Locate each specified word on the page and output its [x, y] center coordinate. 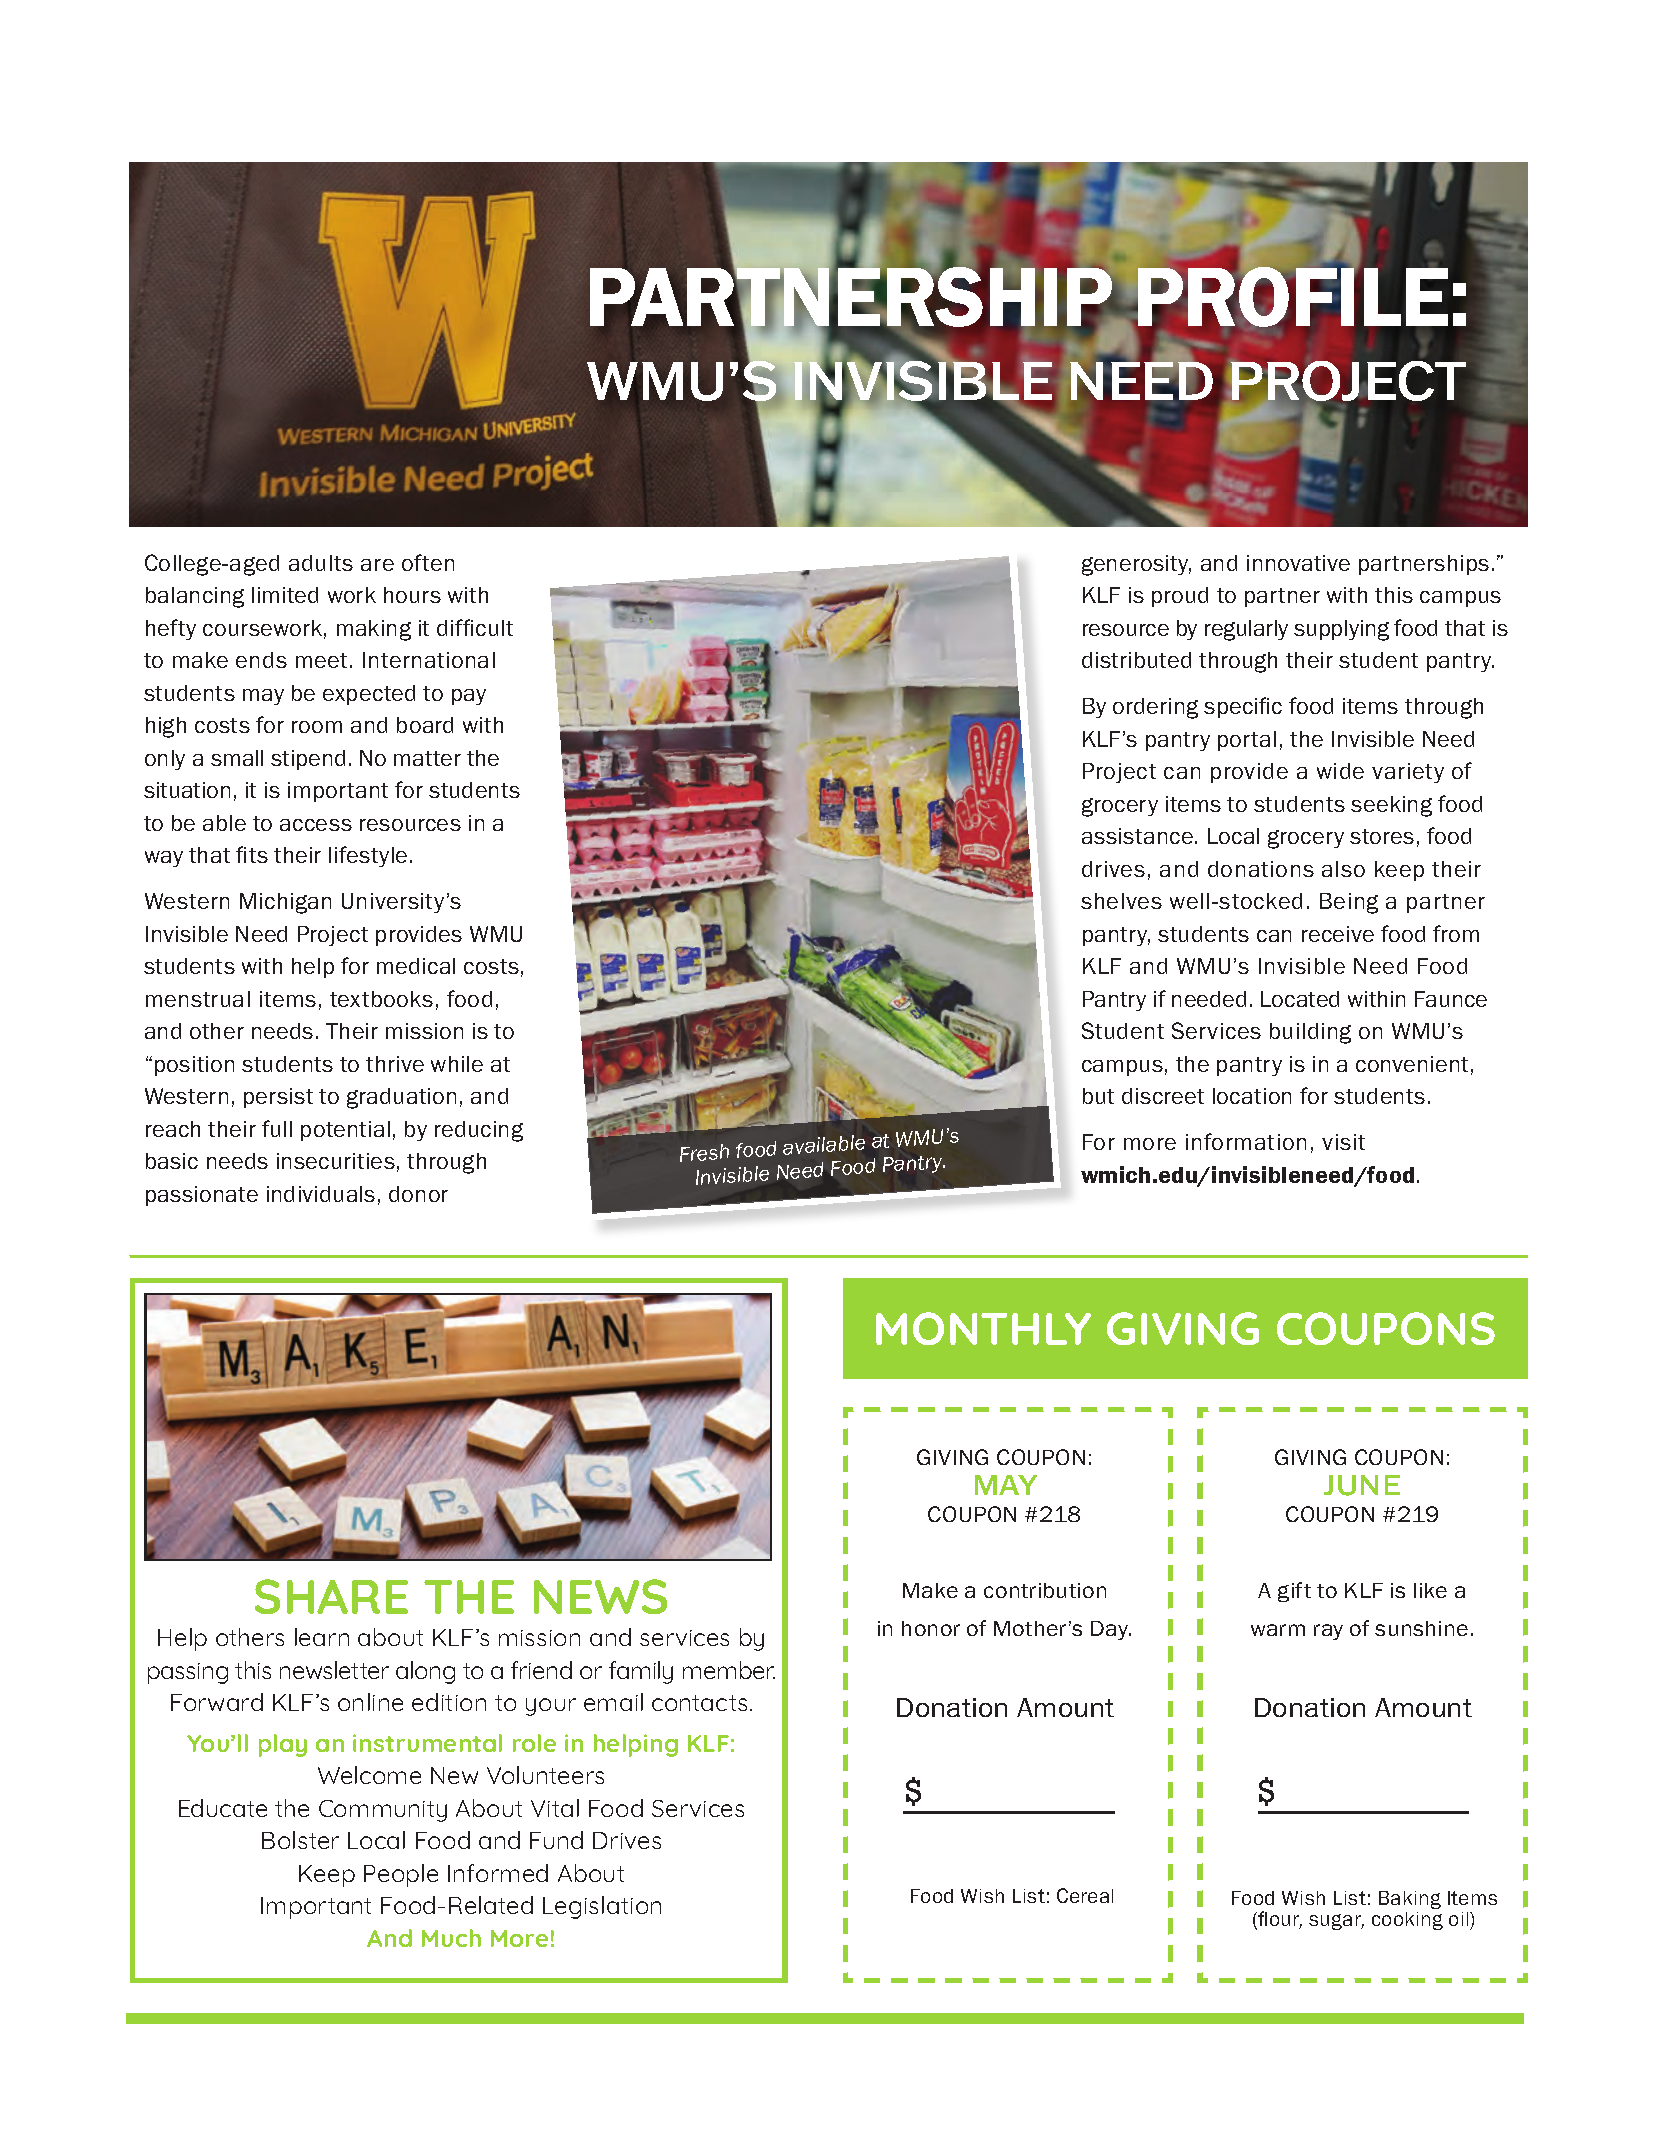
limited [285, 595]
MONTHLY [983, 1328]
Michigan [285, 903]
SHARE [331, 1596]
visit [1343, 1142]
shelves [1121, 901]
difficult [475, 627]
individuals [321, 1194]
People [401, 1875]
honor [931, 1628]
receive [1338, 934]
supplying [1341, 630]
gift [1294, 1592]
